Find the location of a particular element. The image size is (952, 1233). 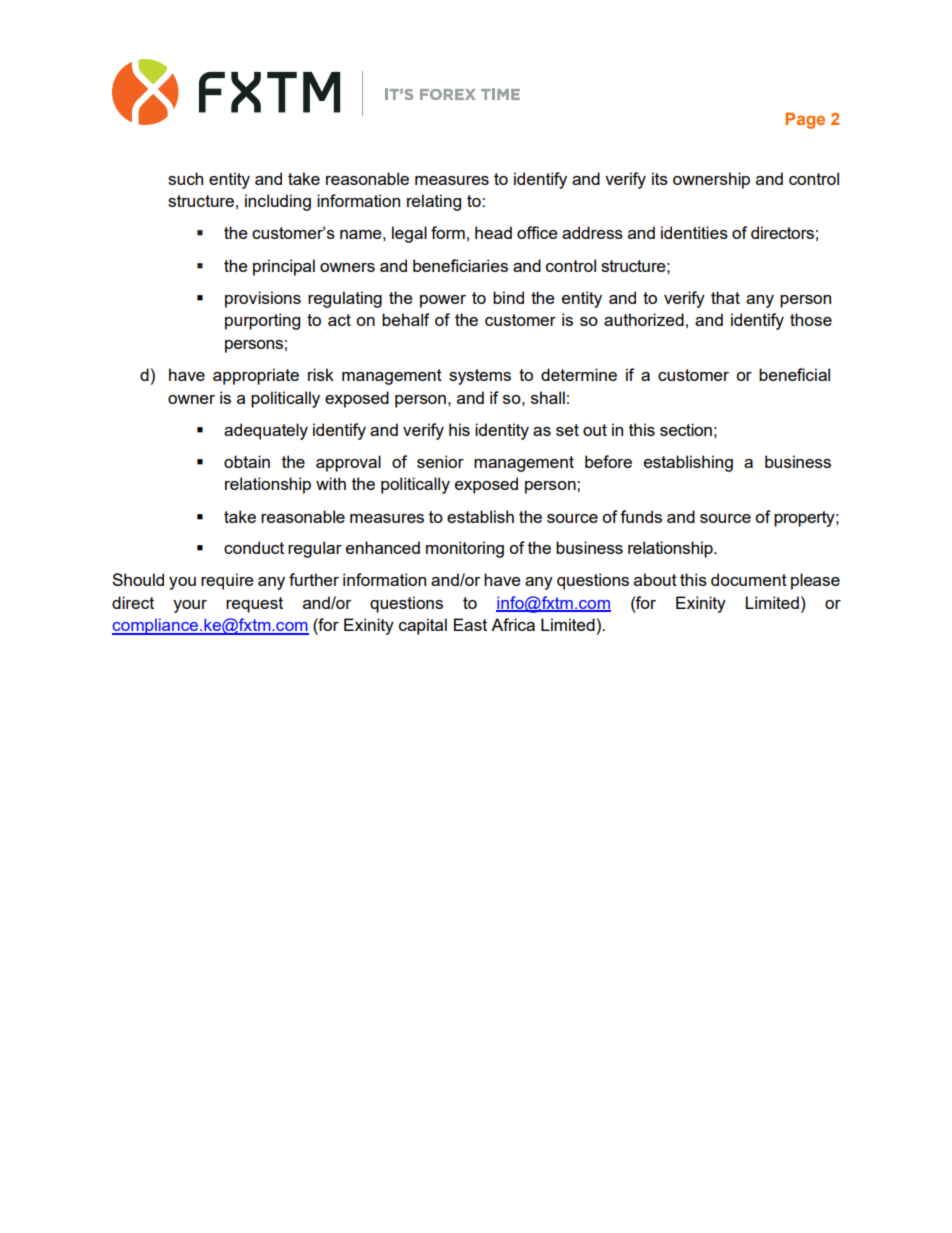

your is located at coordinates (190, 606).
